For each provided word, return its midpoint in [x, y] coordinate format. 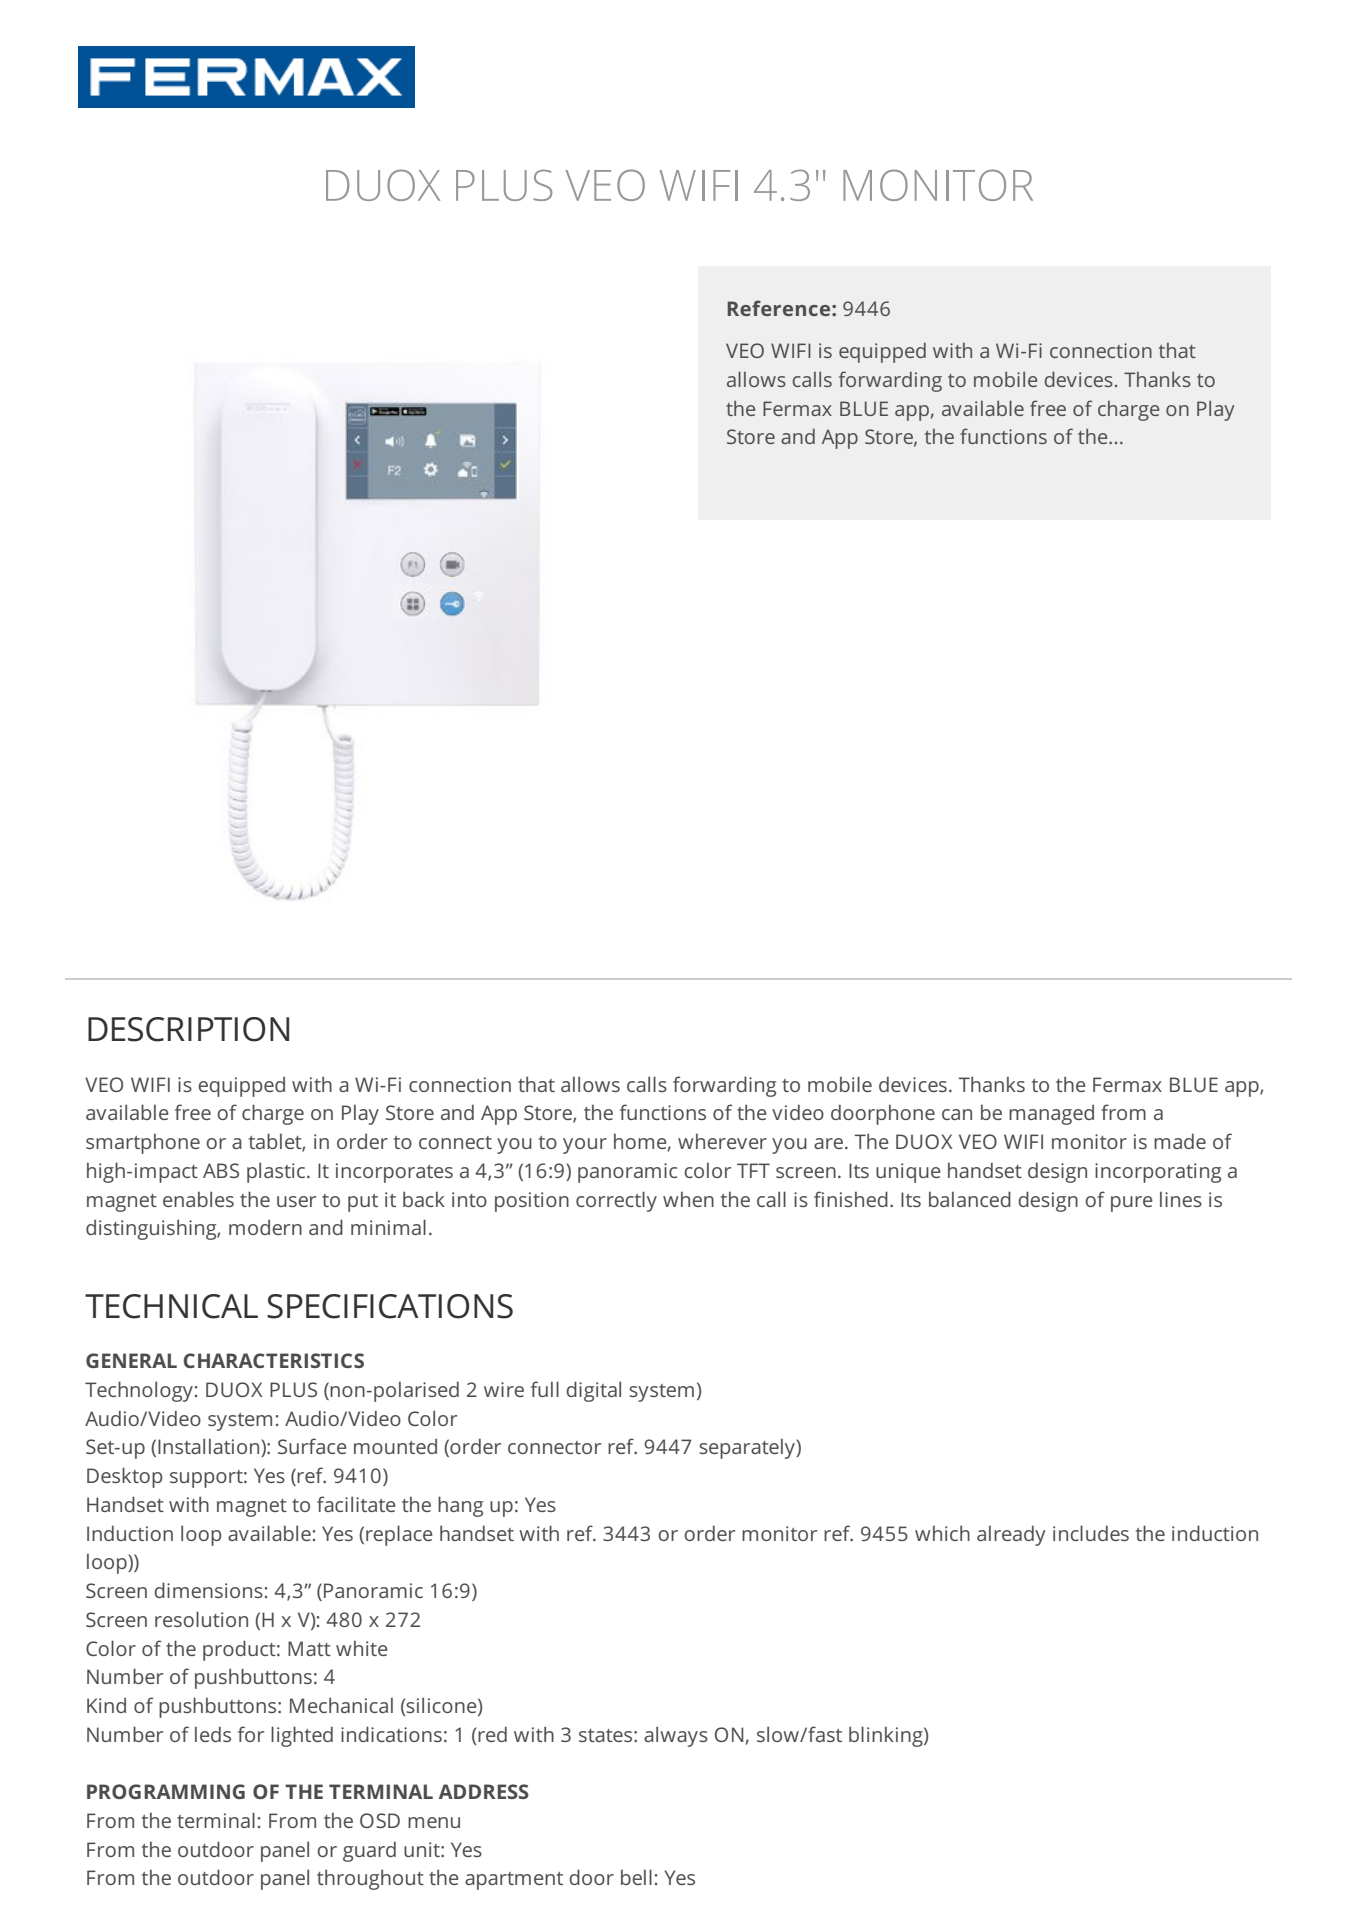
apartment [514, 1881]
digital [593, 1391]
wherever [722, 1141]
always [676, 1736]
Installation [210, 1447]
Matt [309, 1648]
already [1011, 1535]
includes [1091, 1533]
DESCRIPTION [188, 1029]
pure [1132, 1204]
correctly [616, 1201]
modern [265, 1227]
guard [369, 1851]
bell [636, 1877]
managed [1051, 1115]
